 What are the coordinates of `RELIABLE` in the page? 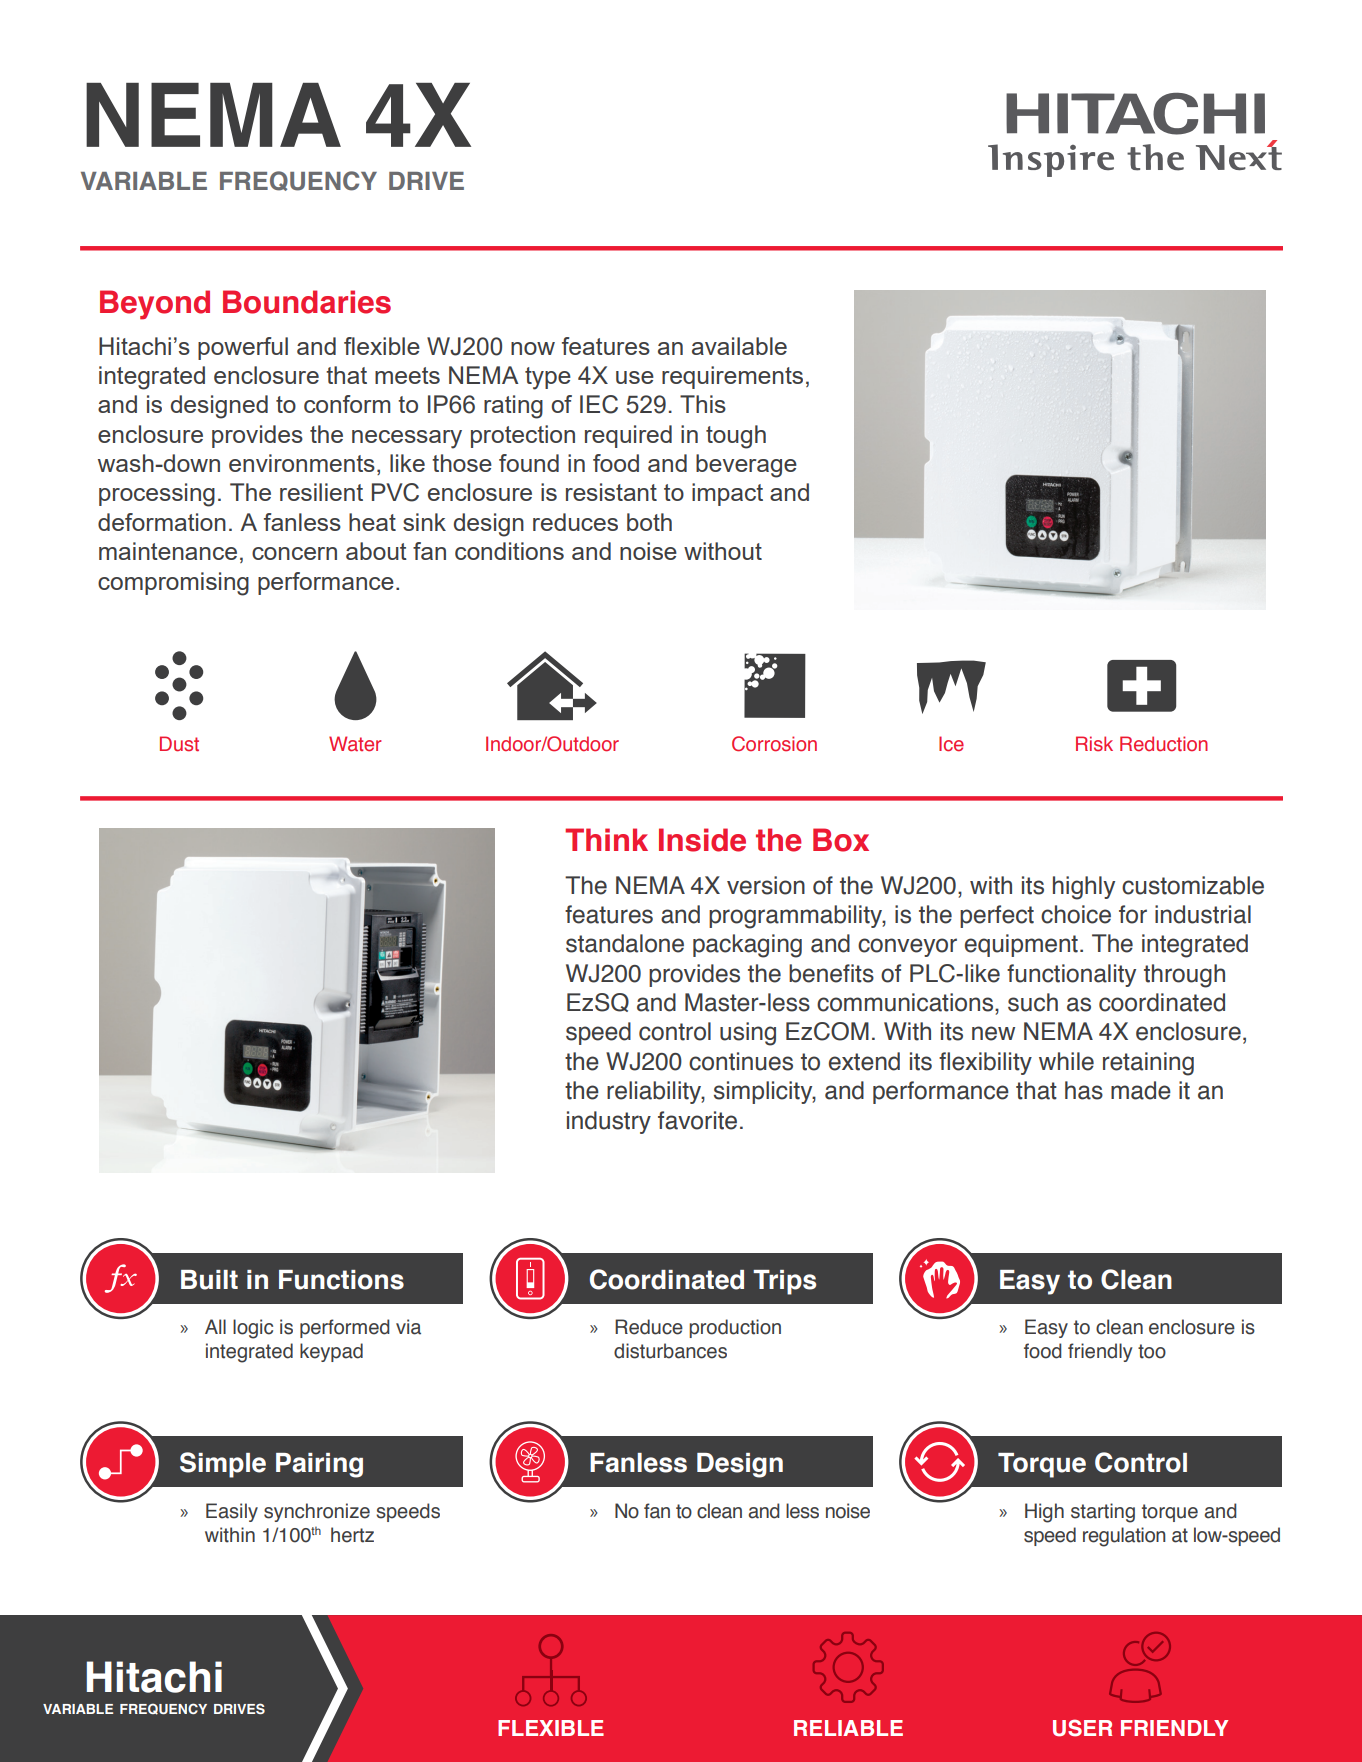 It's located at (848, 1728).
